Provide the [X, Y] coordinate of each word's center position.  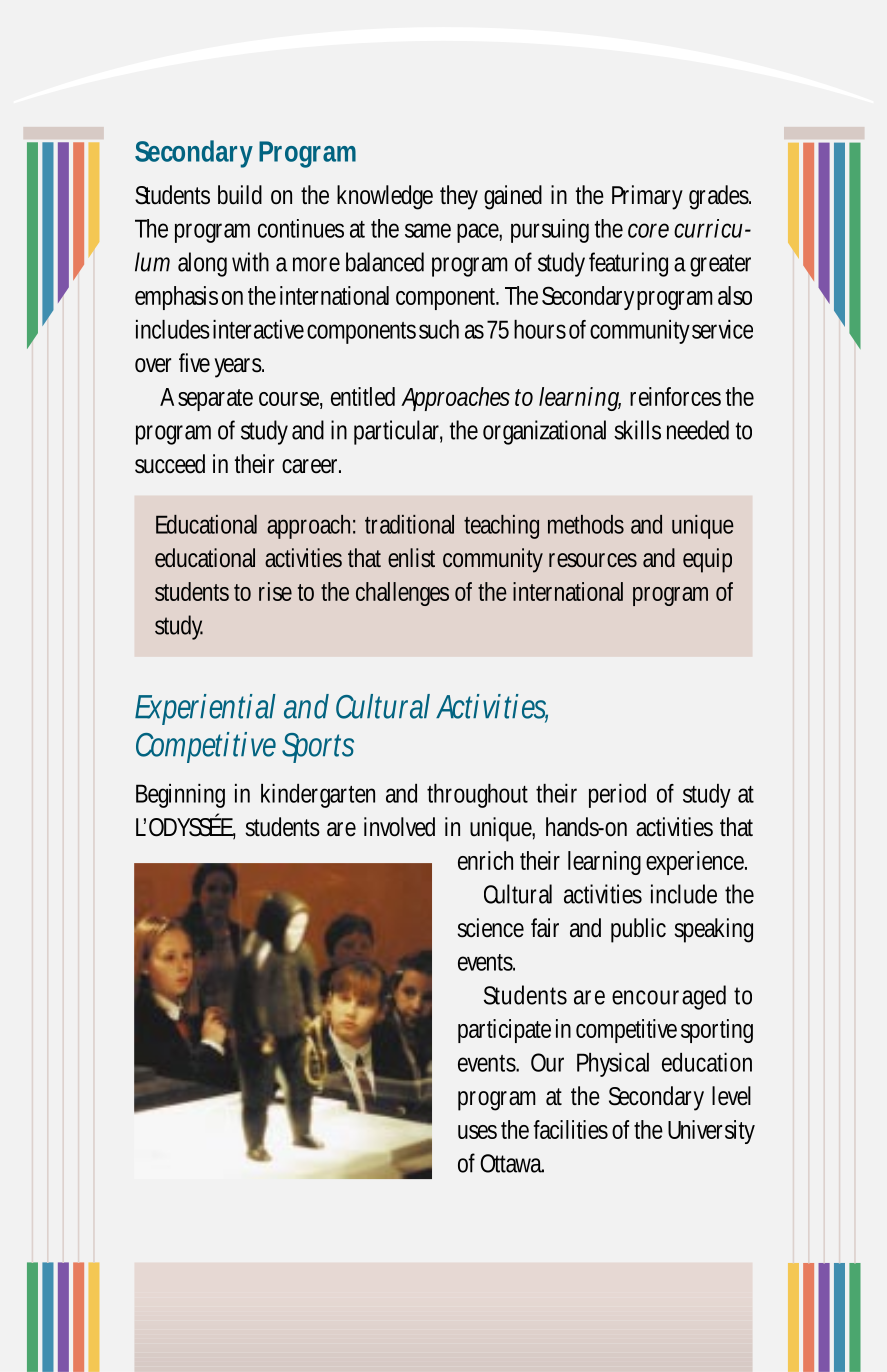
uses [477, 1132]
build [240, 195]
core [648, 230]
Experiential [205, 709]
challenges [402, 594]
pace [479, 233]
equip [707, 560]
